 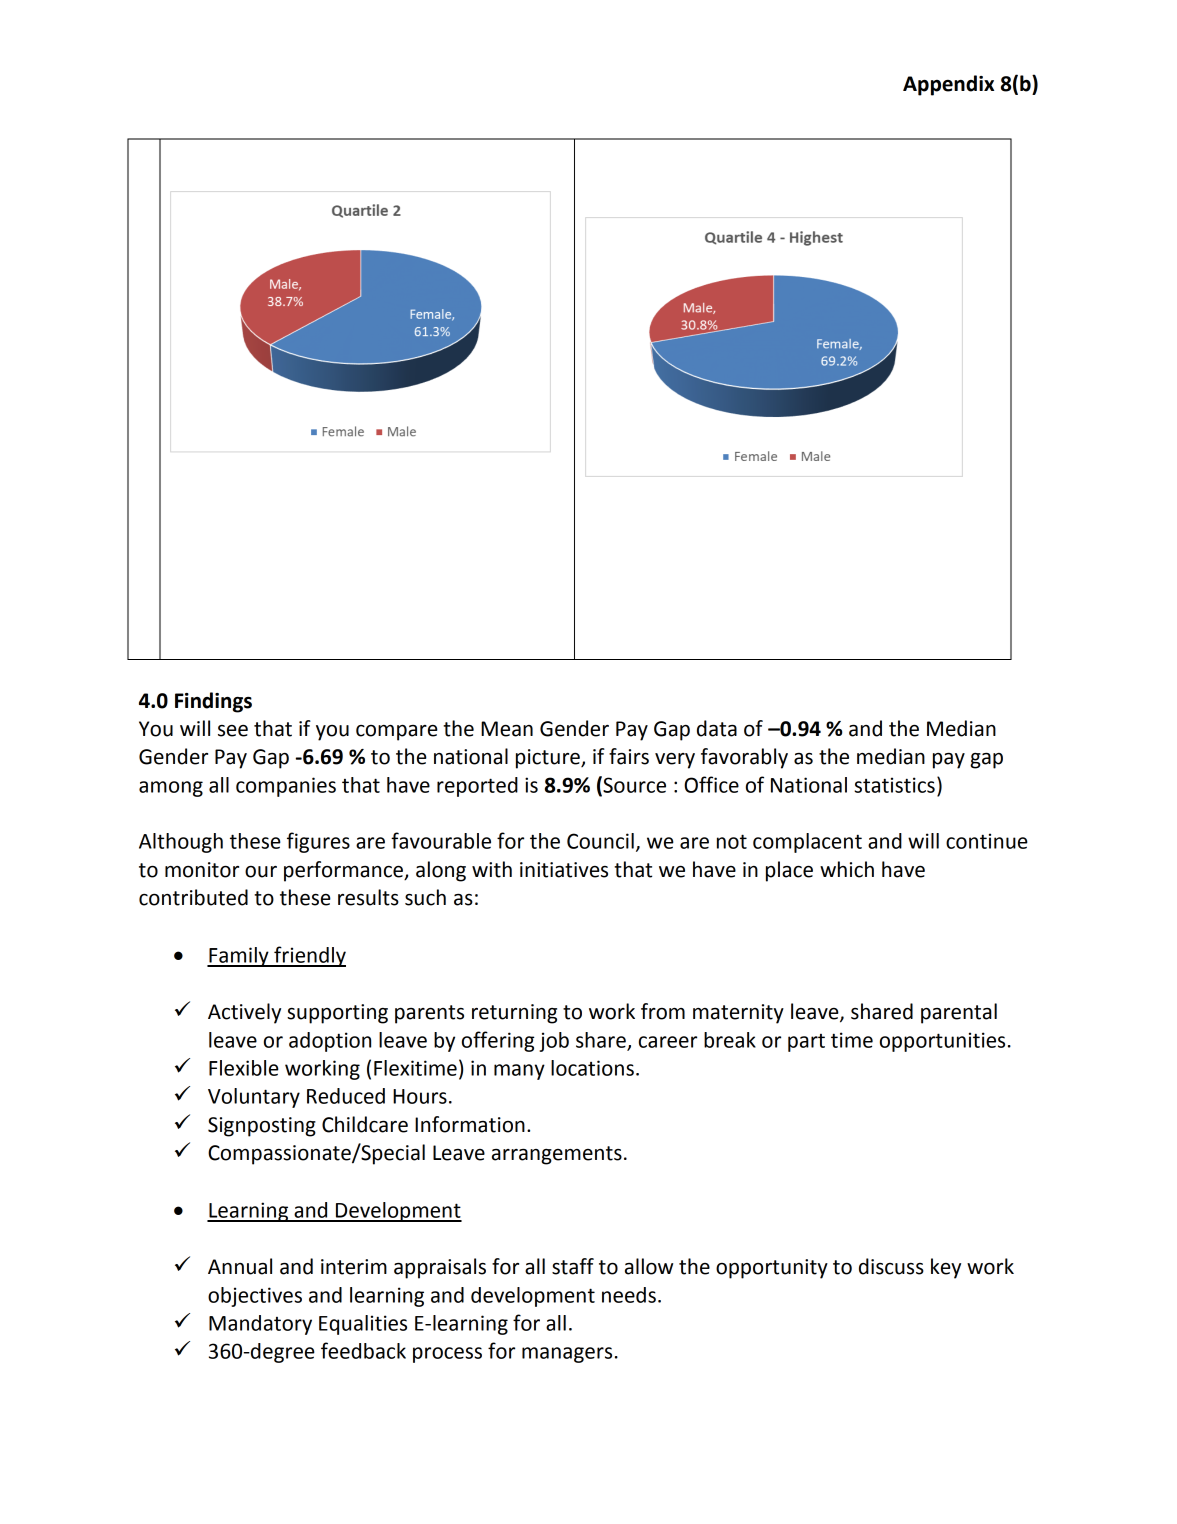 What do you see at coordinates (260, 1325) in the image?
I see `Mandatory` at bounding box center [260, 1325].
